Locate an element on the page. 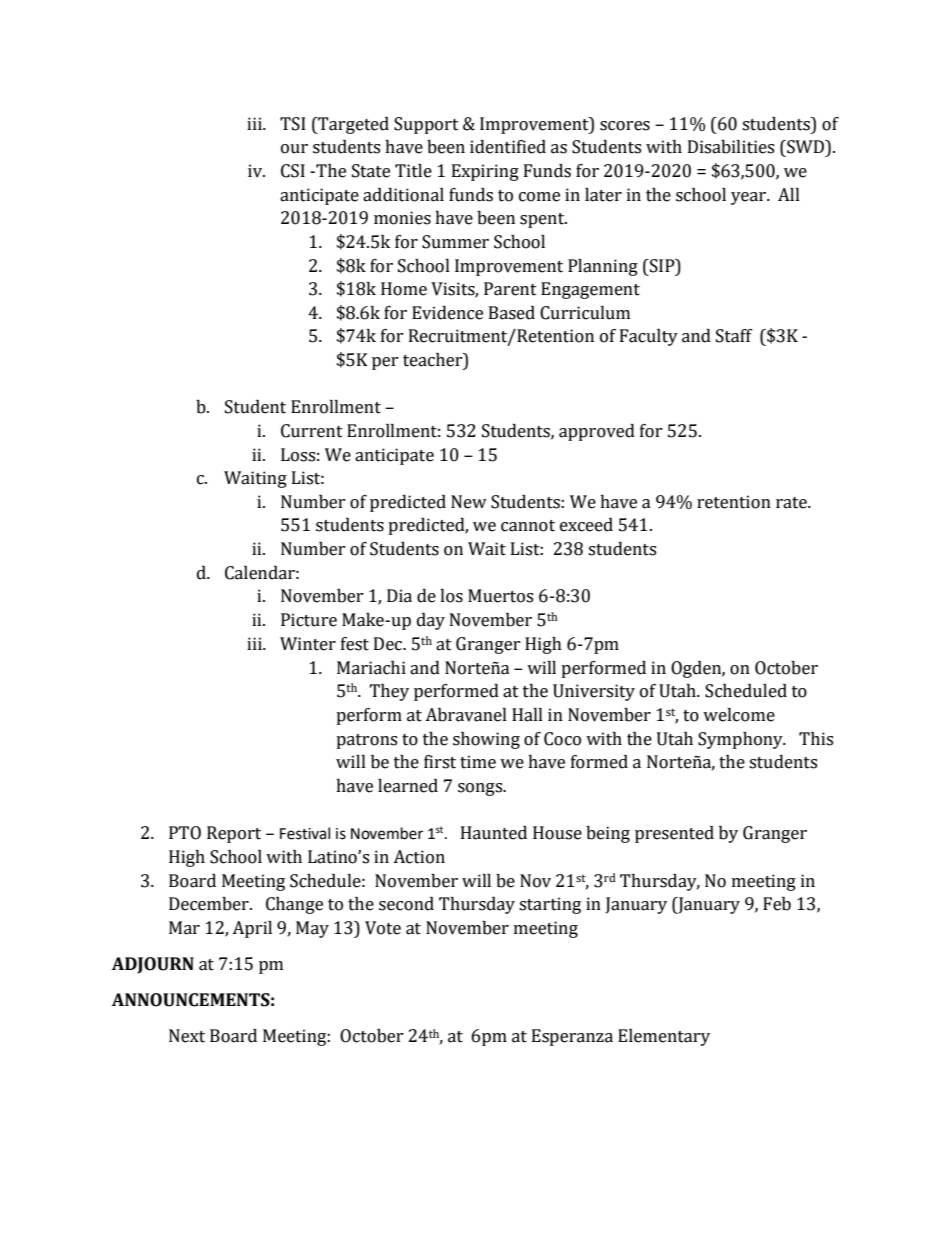 The height and width of the page is (1233, 952). Next is located at coordinates (187, 1036).
